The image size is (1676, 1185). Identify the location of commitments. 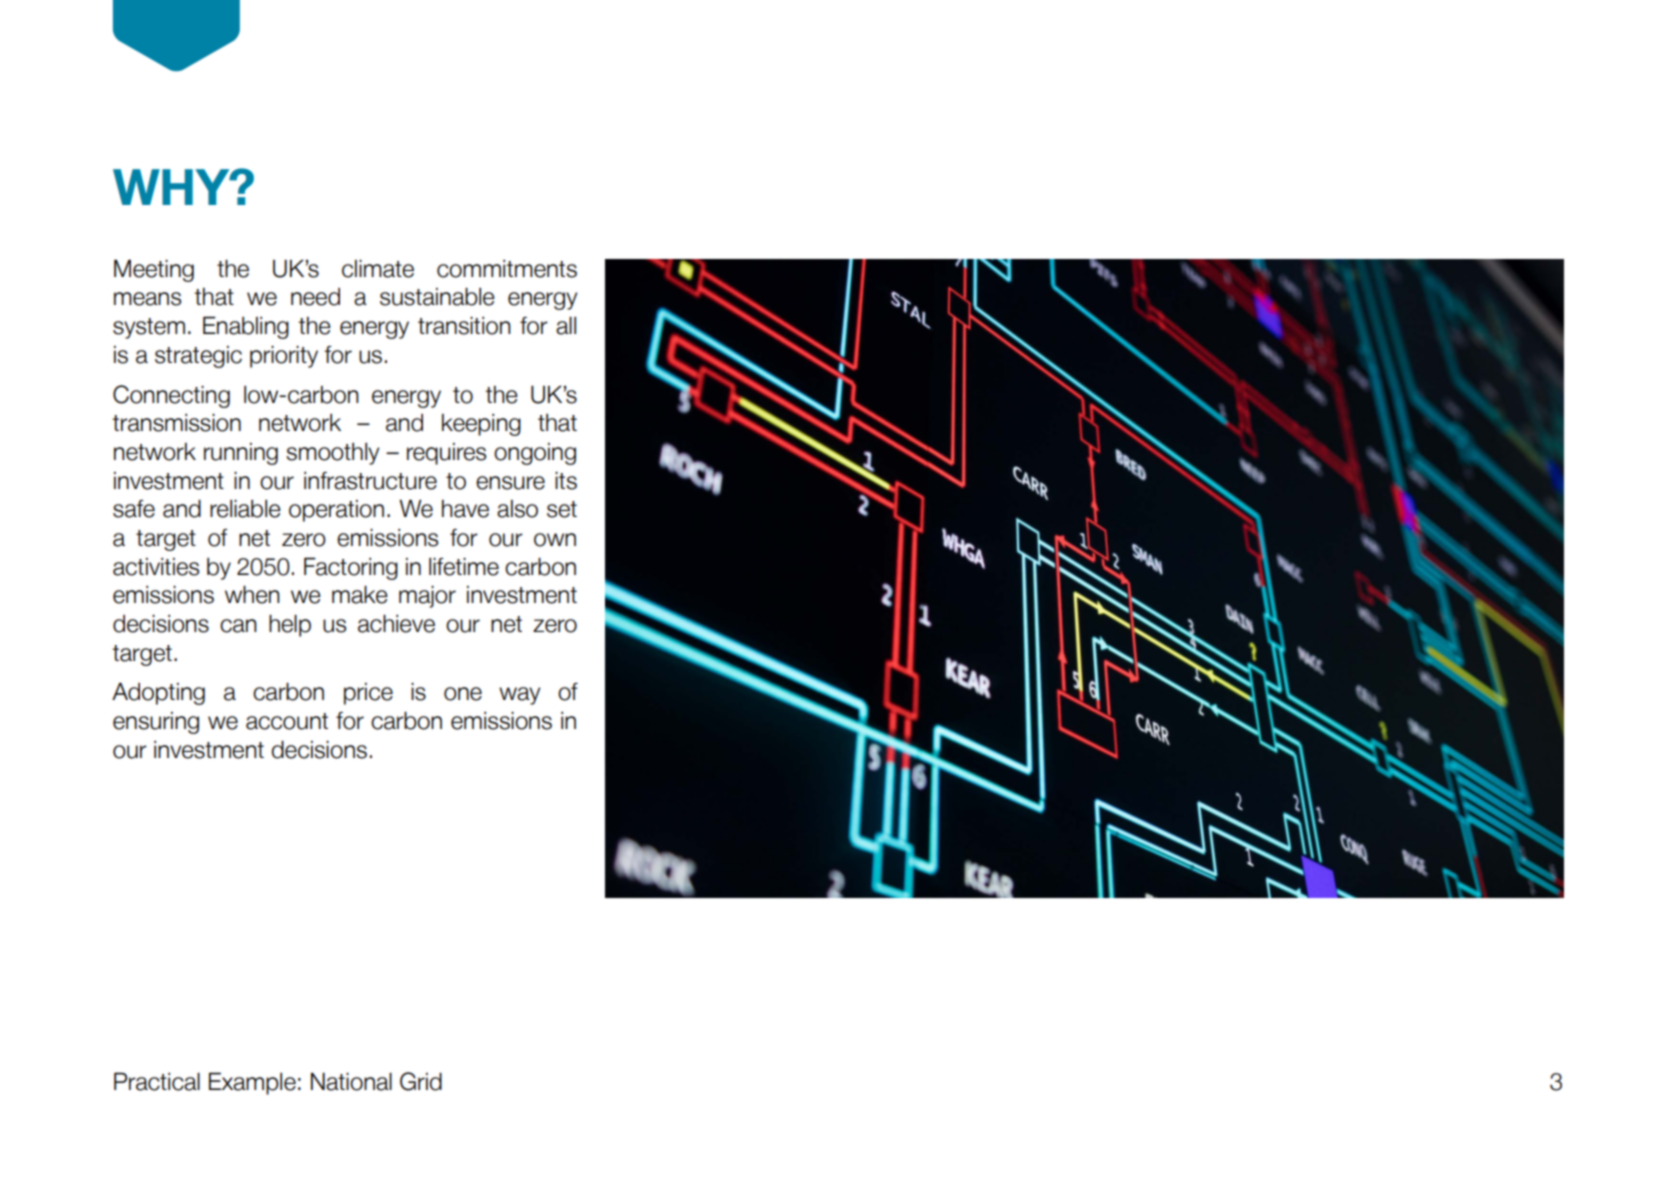
(507, 269).
